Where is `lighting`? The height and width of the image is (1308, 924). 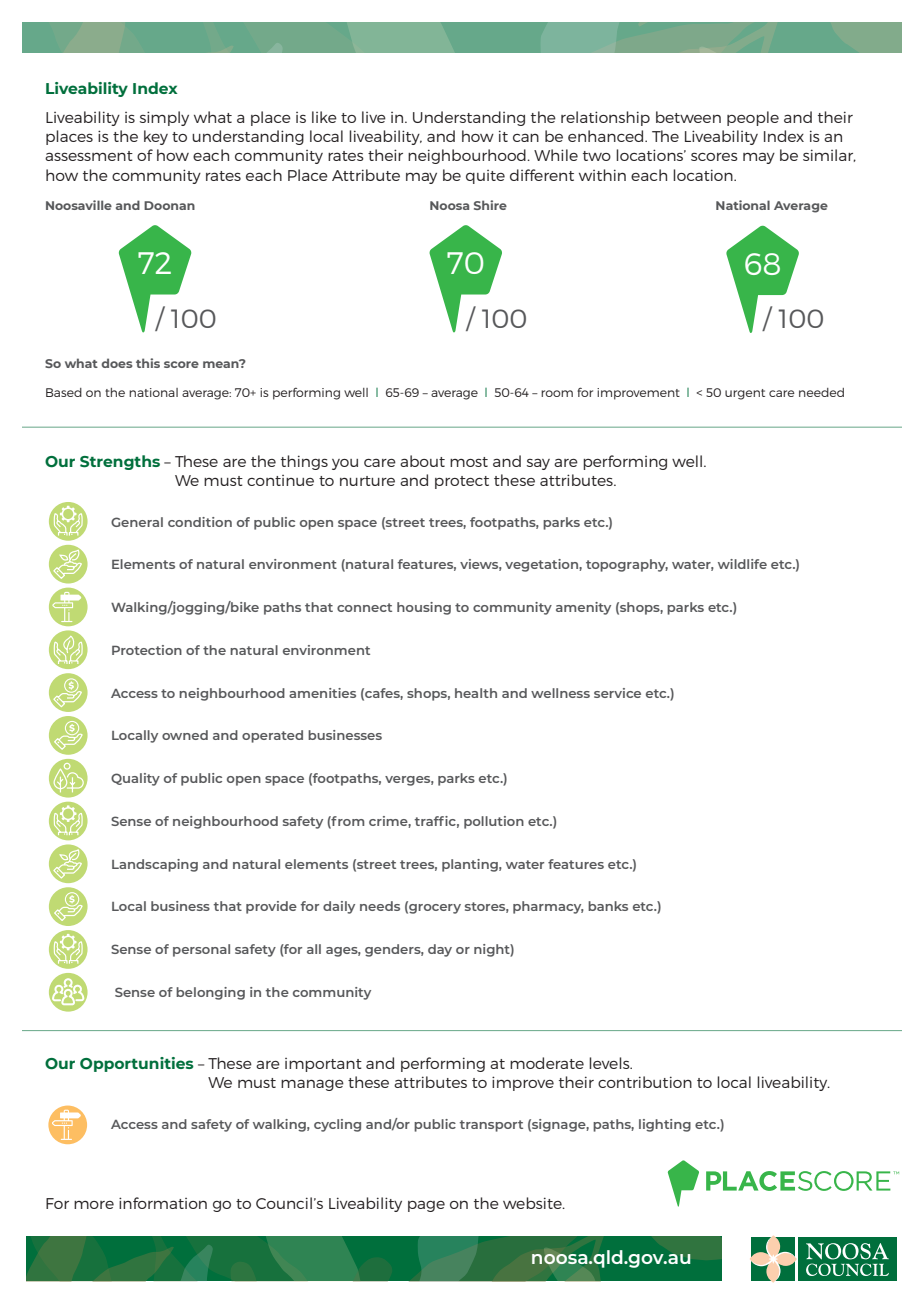 lighting is located at coordinates (665, 1125).
